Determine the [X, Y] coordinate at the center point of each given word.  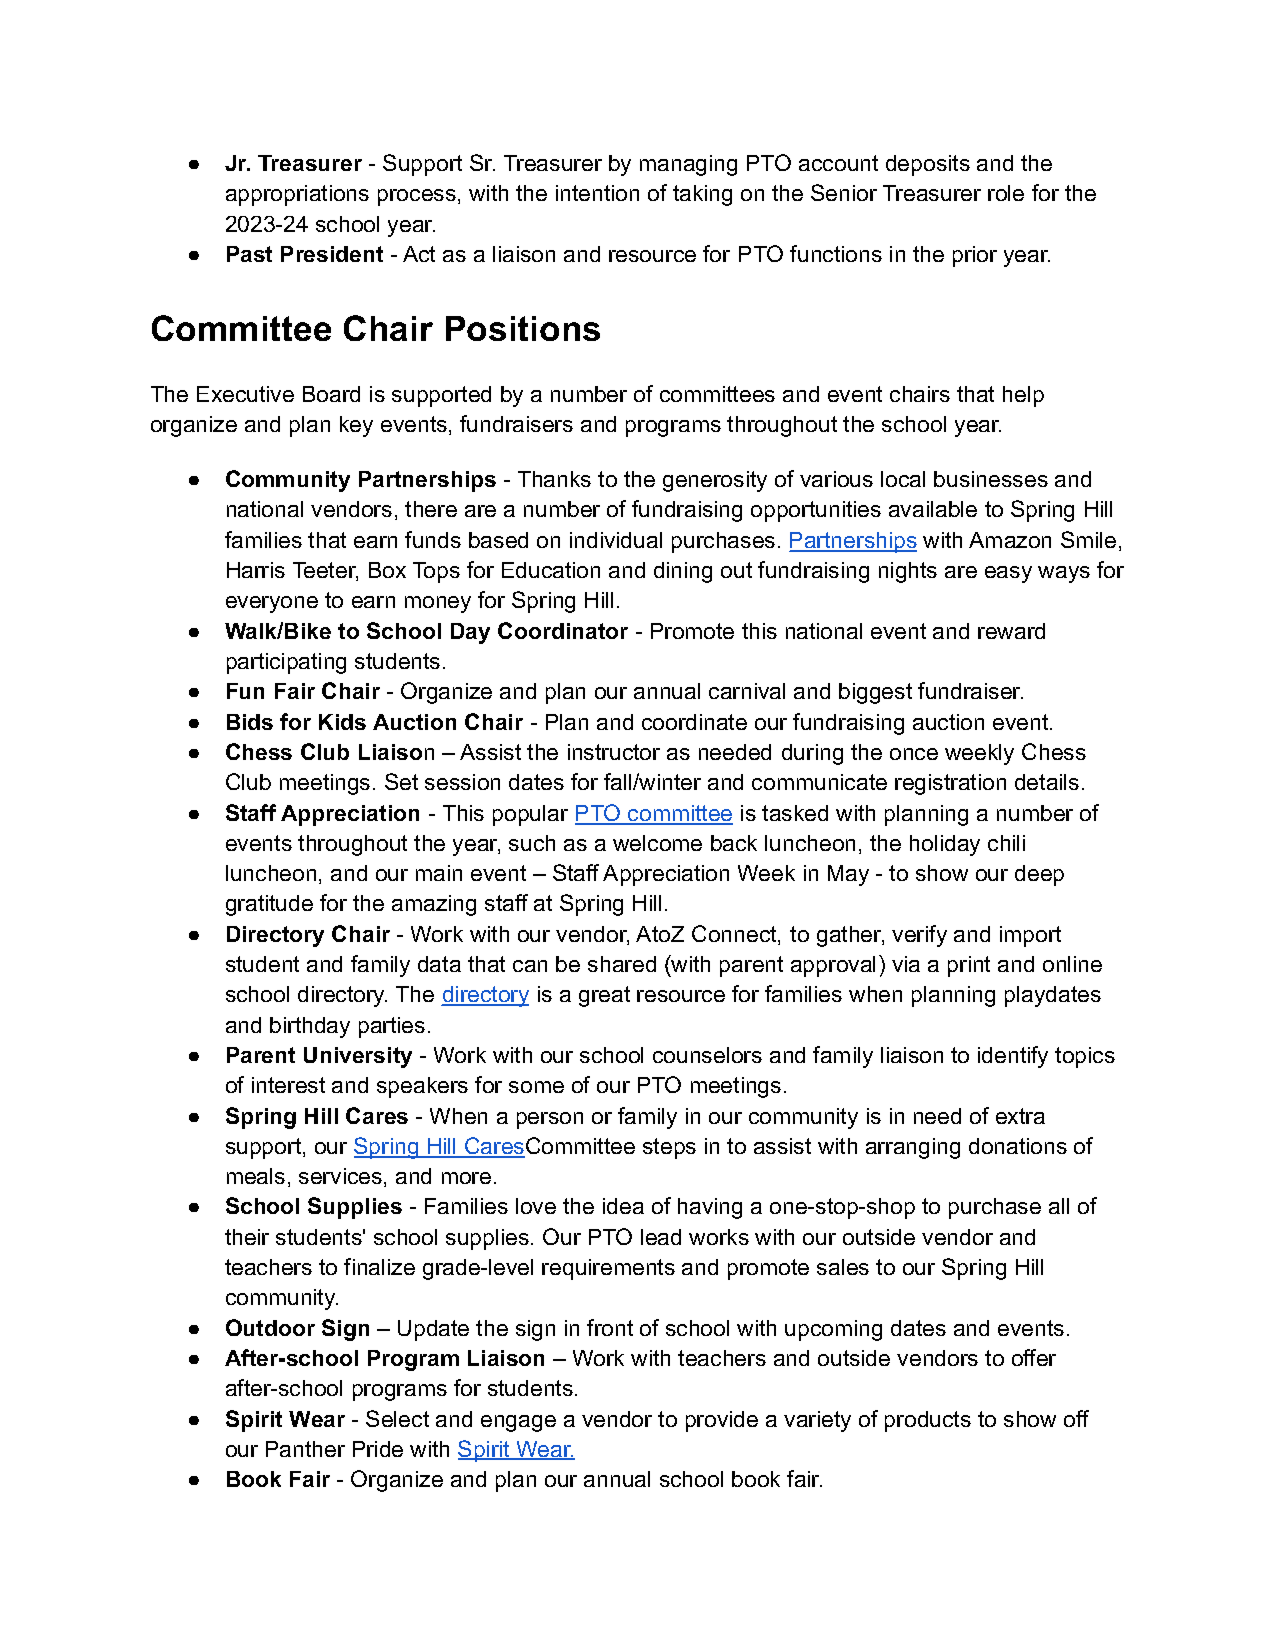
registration [950, 784]
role [1006, 193]
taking [702, 195]
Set [401, 781]
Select [397, 1418]
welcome [657, 843]
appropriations [297, 195]
